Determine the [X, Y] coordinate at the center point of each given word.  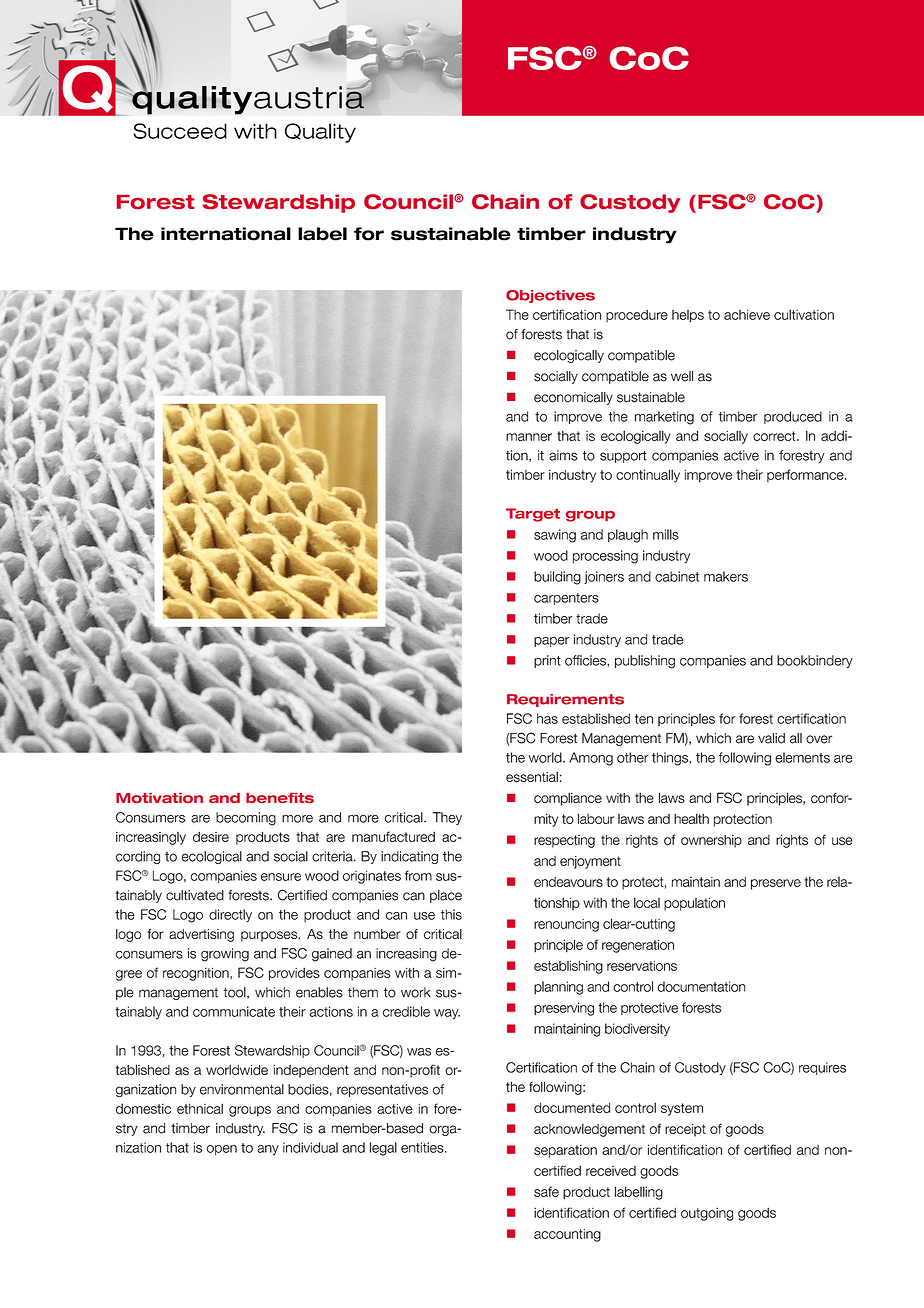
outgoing [707, 1214]
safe [546, 1191]
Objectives [550, 296]
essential [532, 776]
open [222, 1150]
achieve [747, 315]
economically [573, 398]
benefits [280, 798]
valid [771, 738]
